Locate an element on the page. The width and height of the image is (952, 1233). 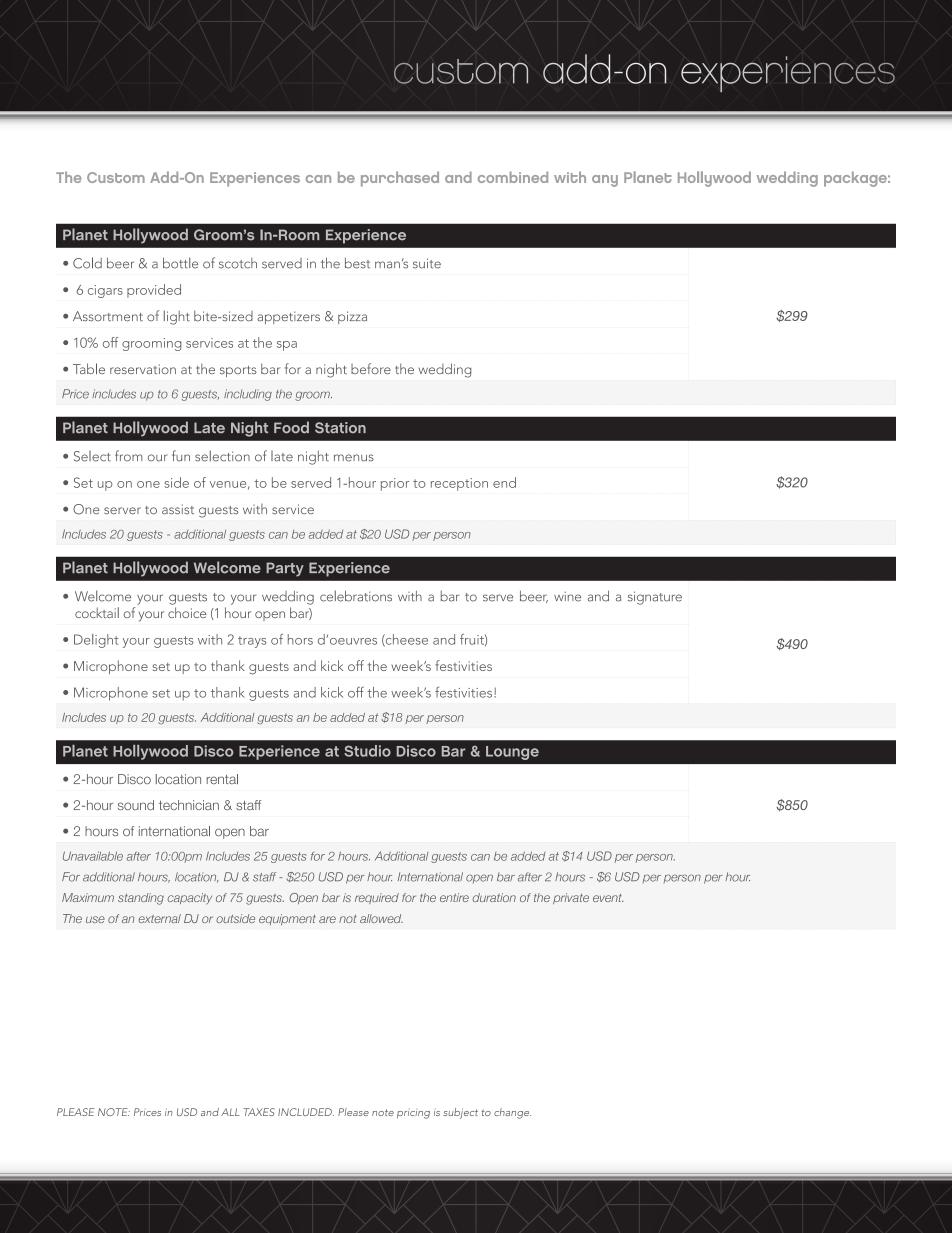
external is located at coordinates (159, 918).
